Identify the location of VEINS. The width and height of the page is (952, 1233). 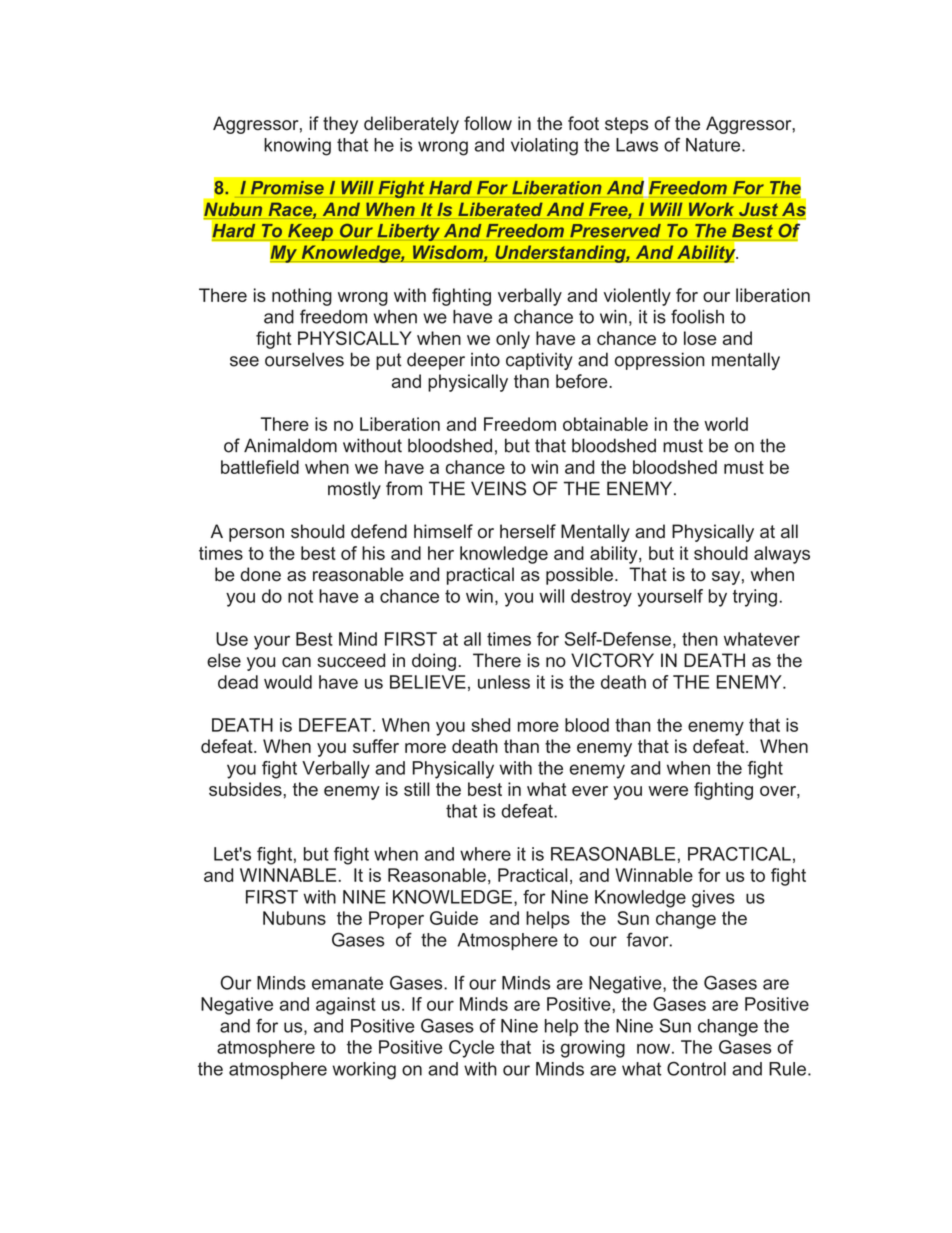
(498, 488).
